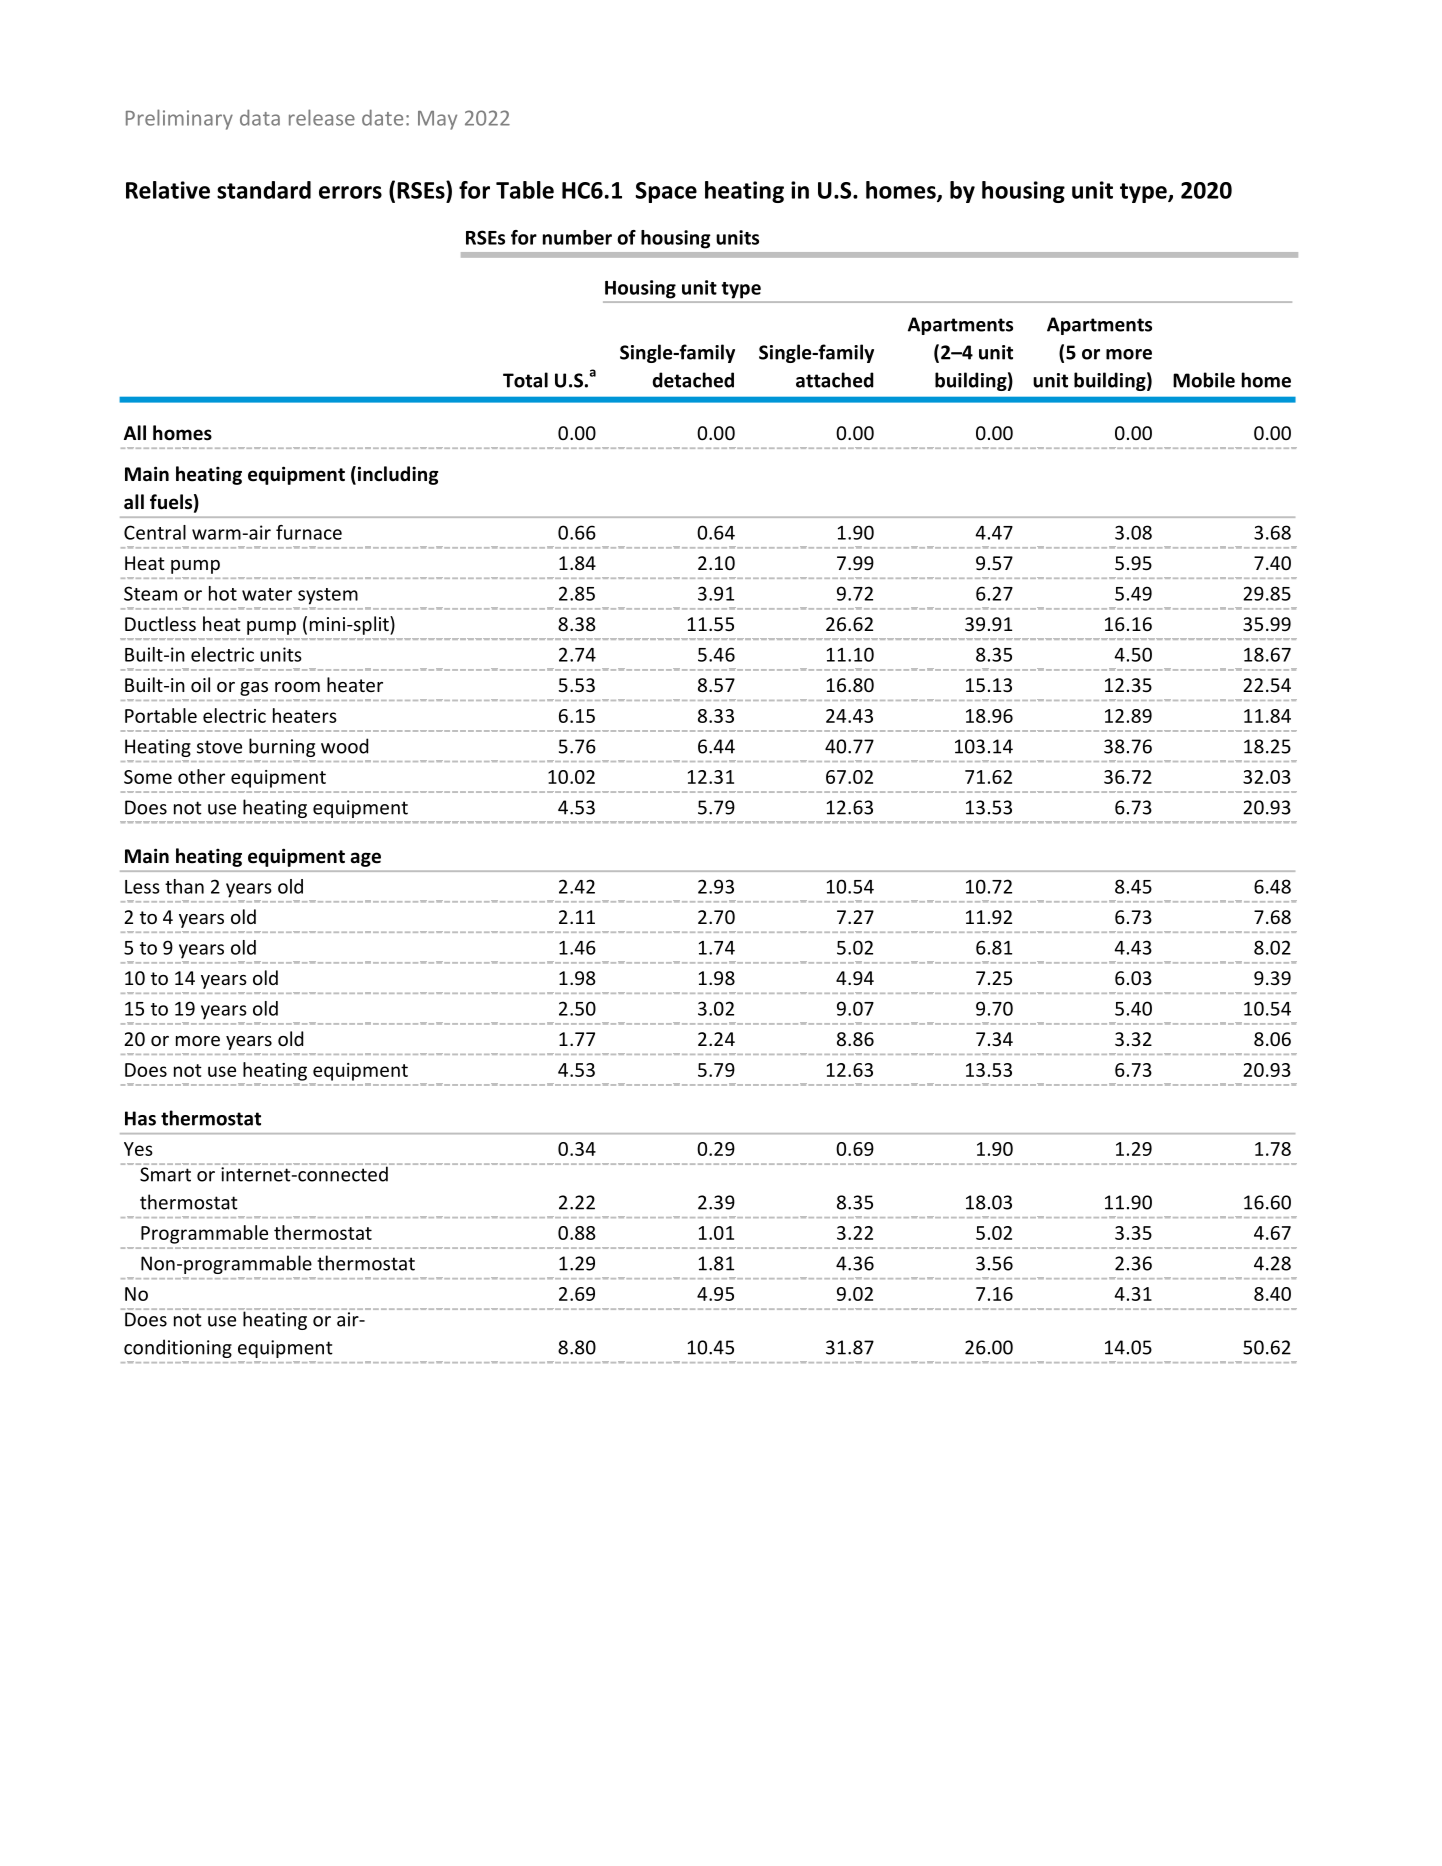 This screenshot has height=1866, width=1442. Describe the element at coordinates (267, 594) in the screenshot. I see `water` at that location.
